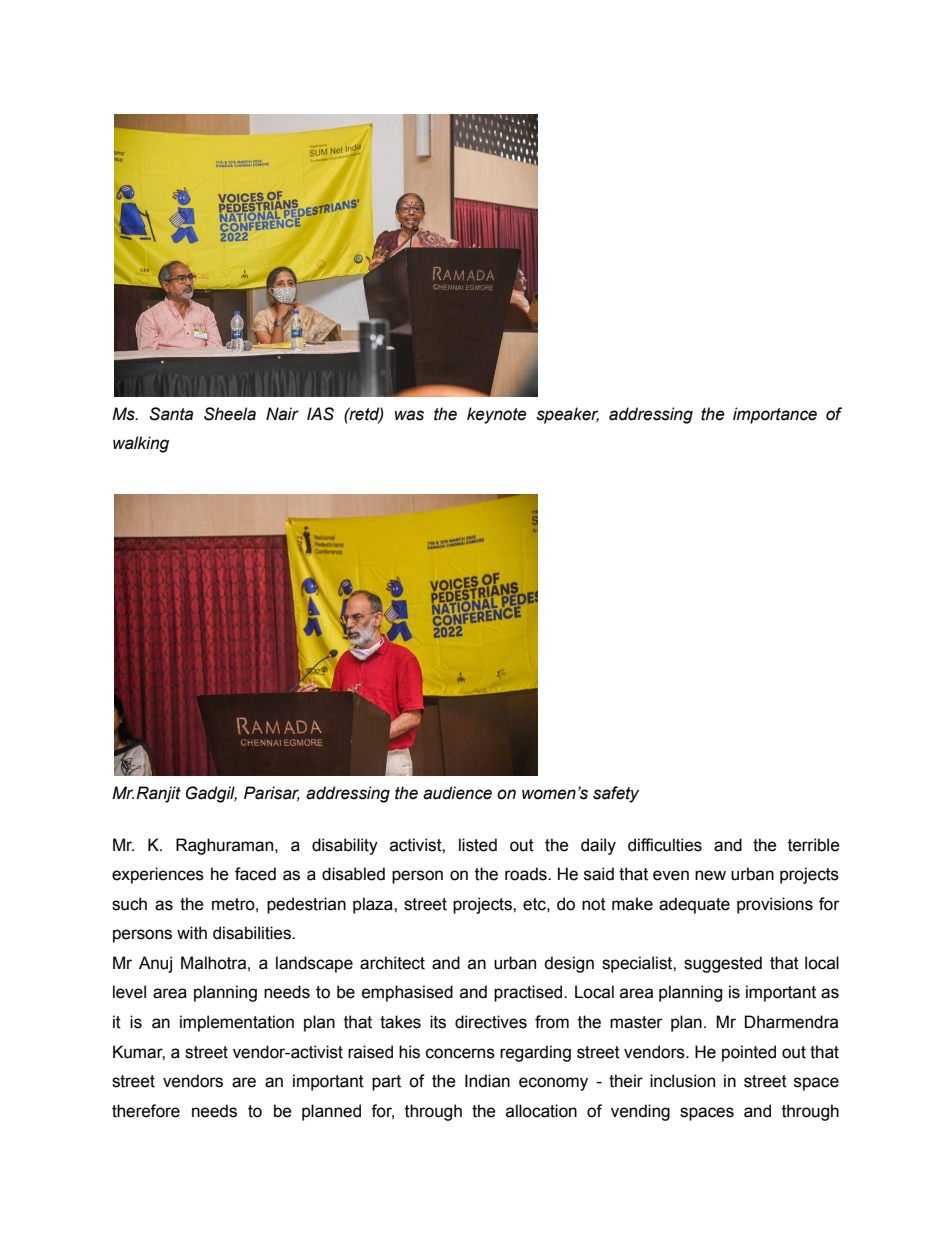  Describe the element at coordinates (487, 1081) in the screenshot. I see `Indian` at that location.
